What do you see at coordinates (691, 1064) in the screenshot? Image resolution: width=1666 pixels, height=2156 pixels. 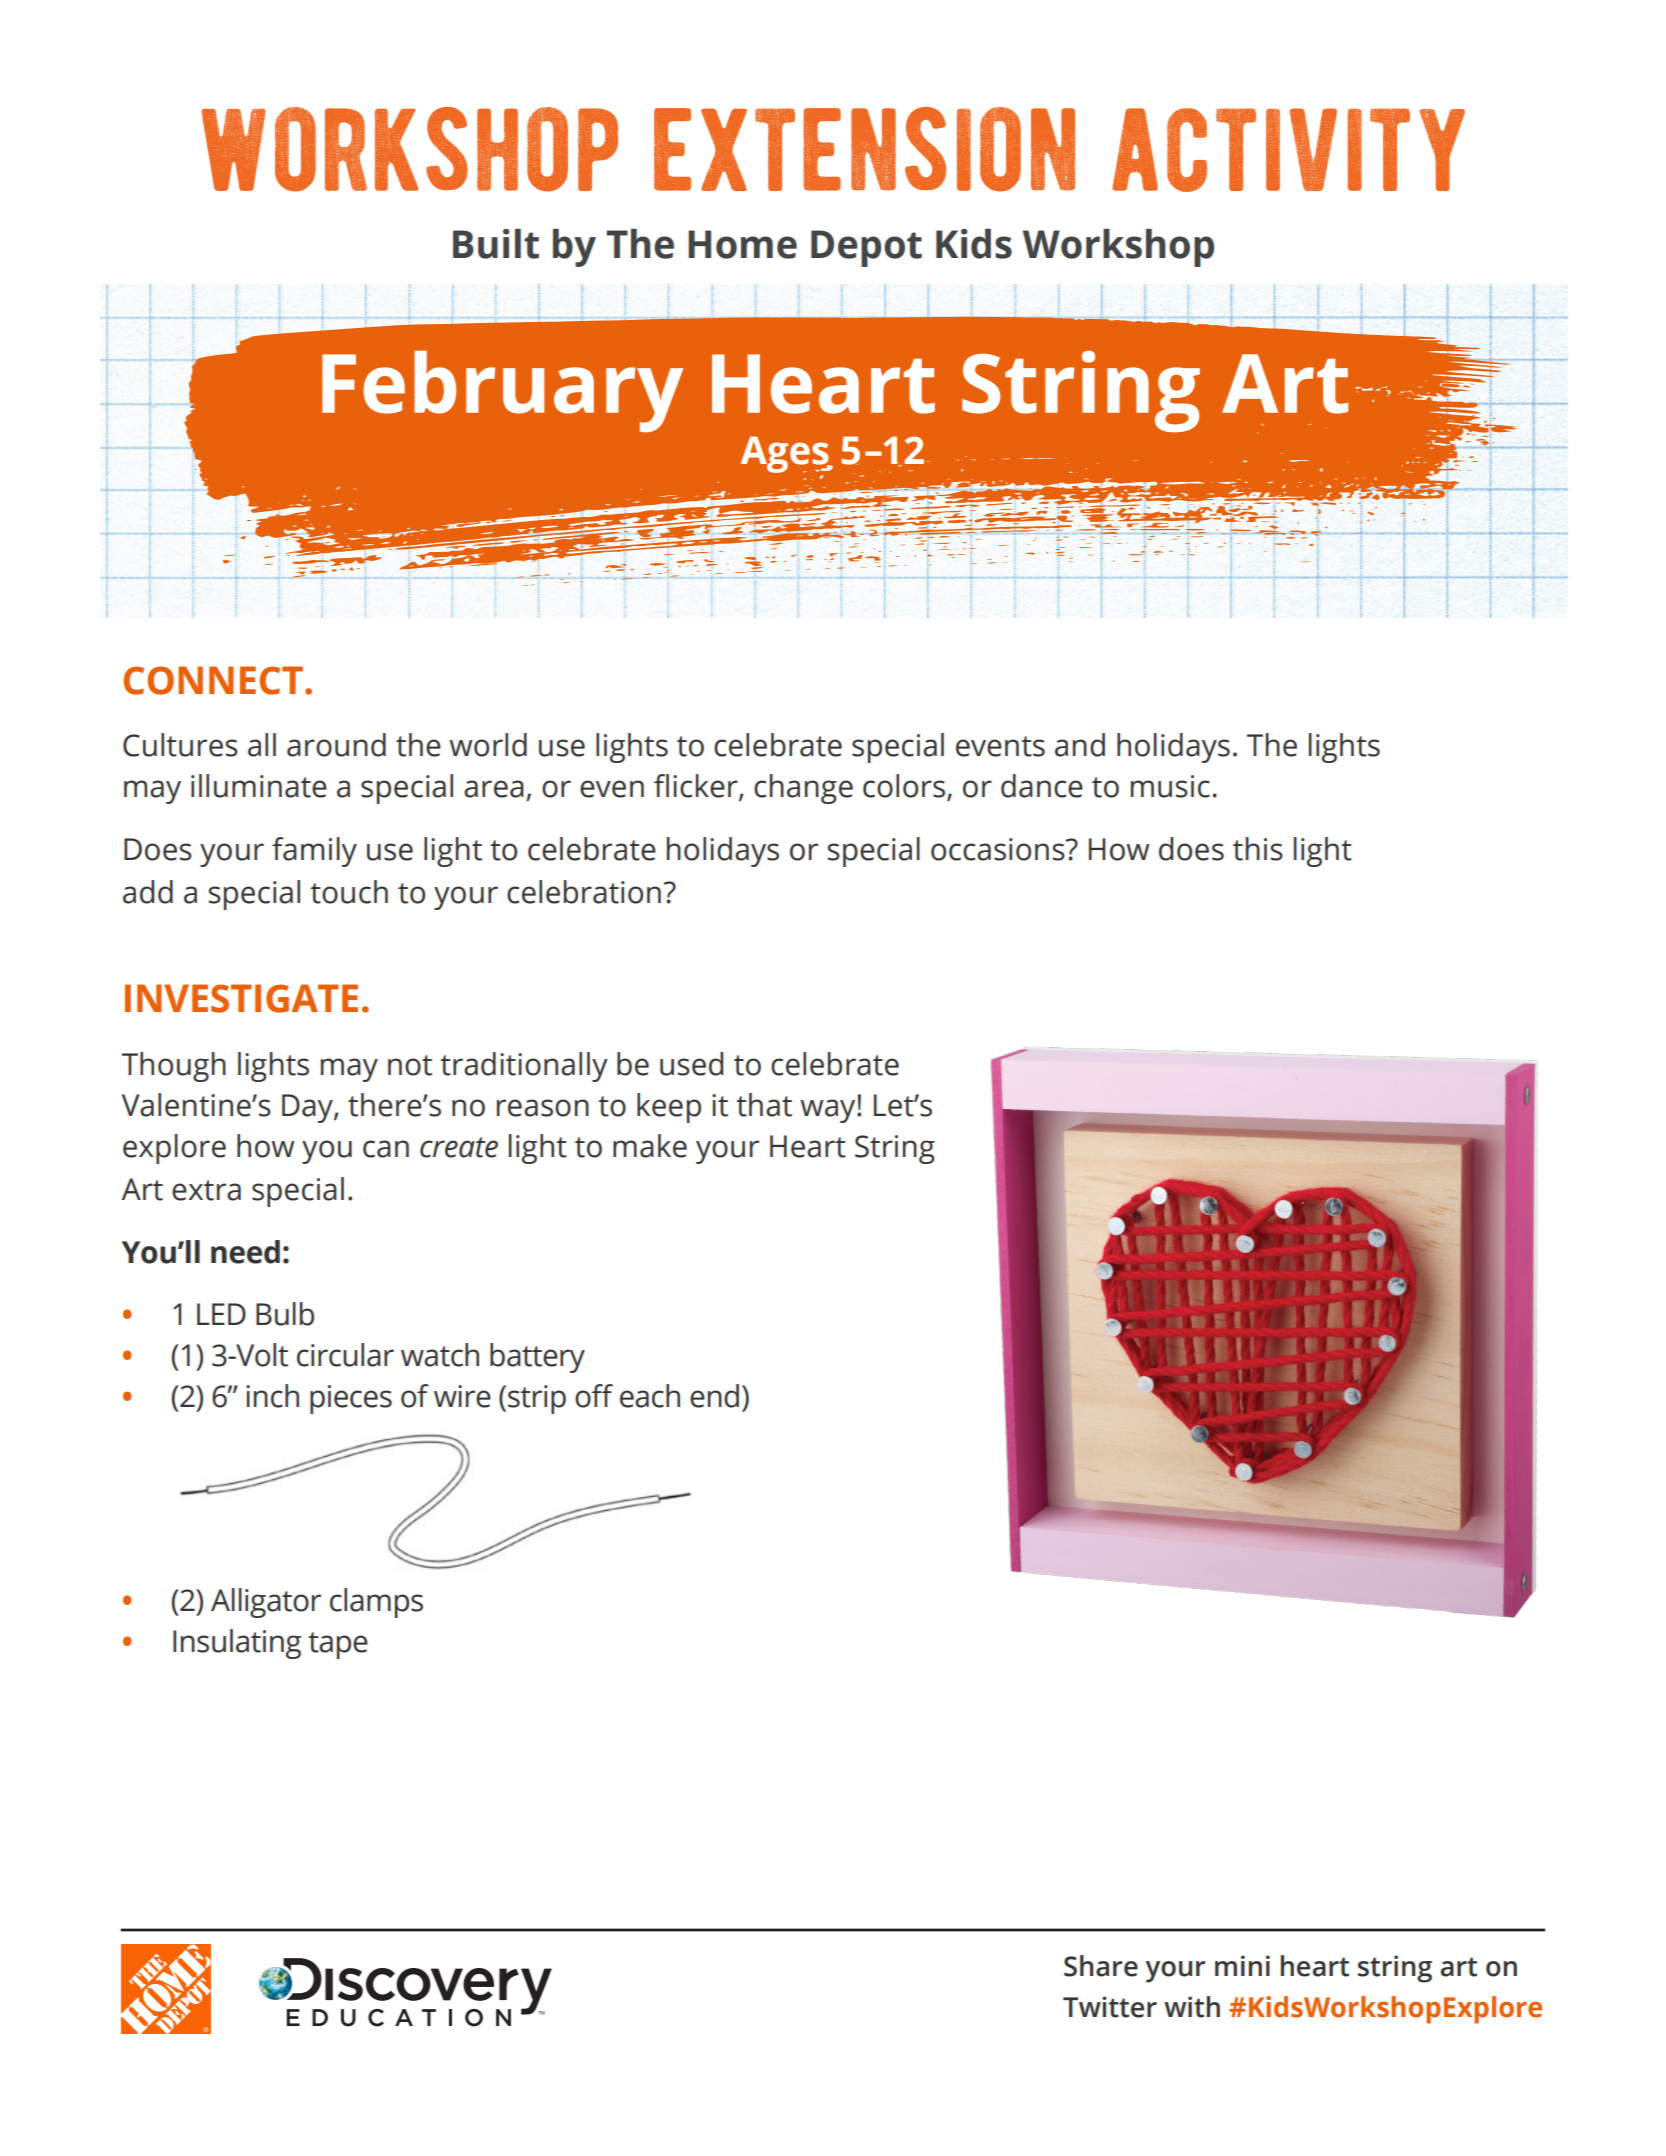 I see `used` at bounding box center [691, 1064].
